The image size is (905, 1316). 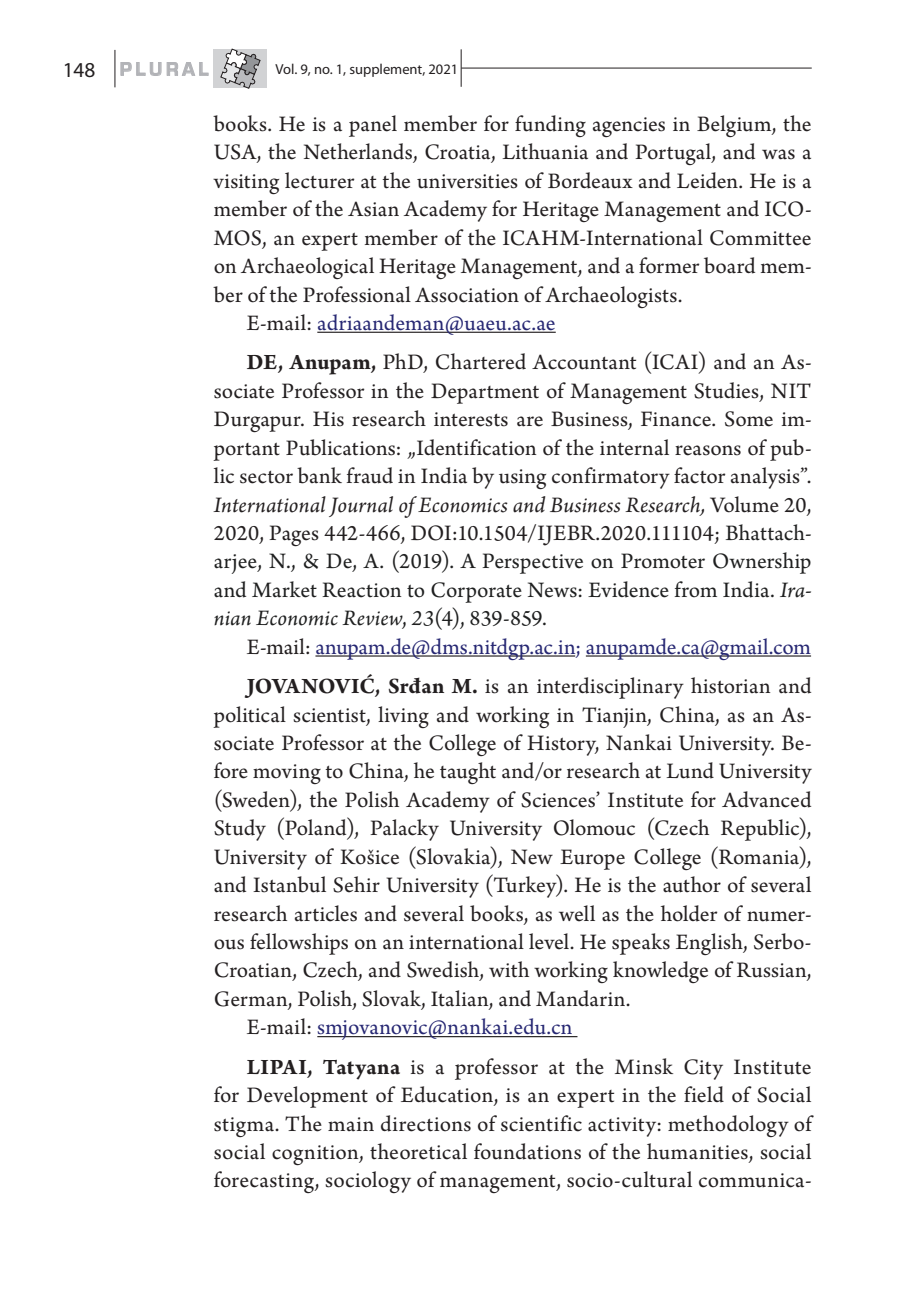 What do you see at coordinates (164, 69) in the screenshot?
I see `PLURAL` at bounding box center [164, 69].
